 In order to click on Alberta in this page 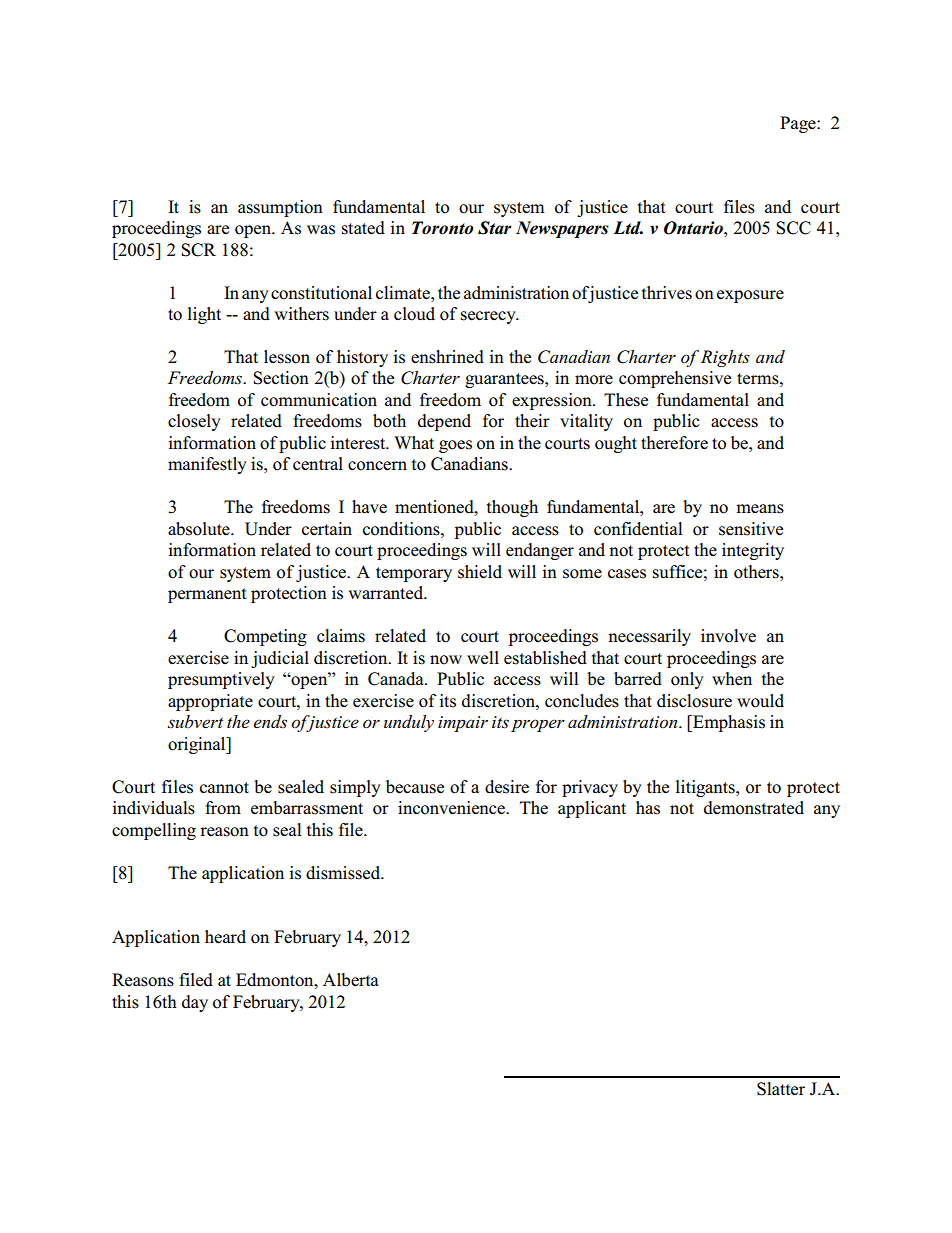, I will do `click(351, 980)`.
